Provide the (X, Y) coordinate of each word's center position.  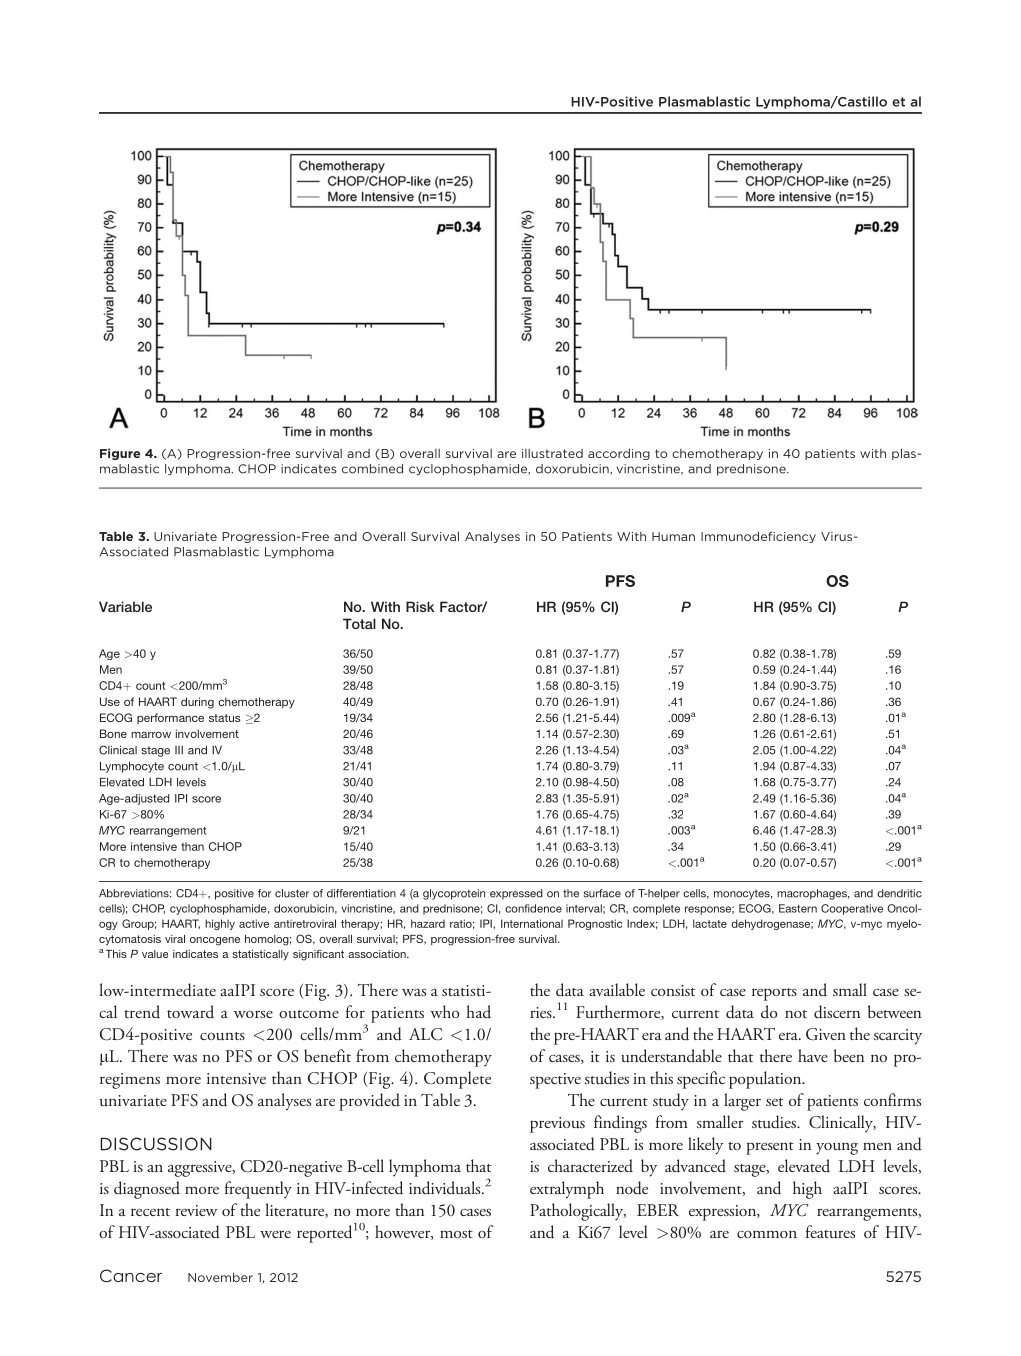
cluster (292, 893)
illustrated (552, 453)
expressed (516, 894)
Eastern (798, 908)
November (220, 1277)
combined (372, 469)
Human (673, 536)
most (456, 1234)
